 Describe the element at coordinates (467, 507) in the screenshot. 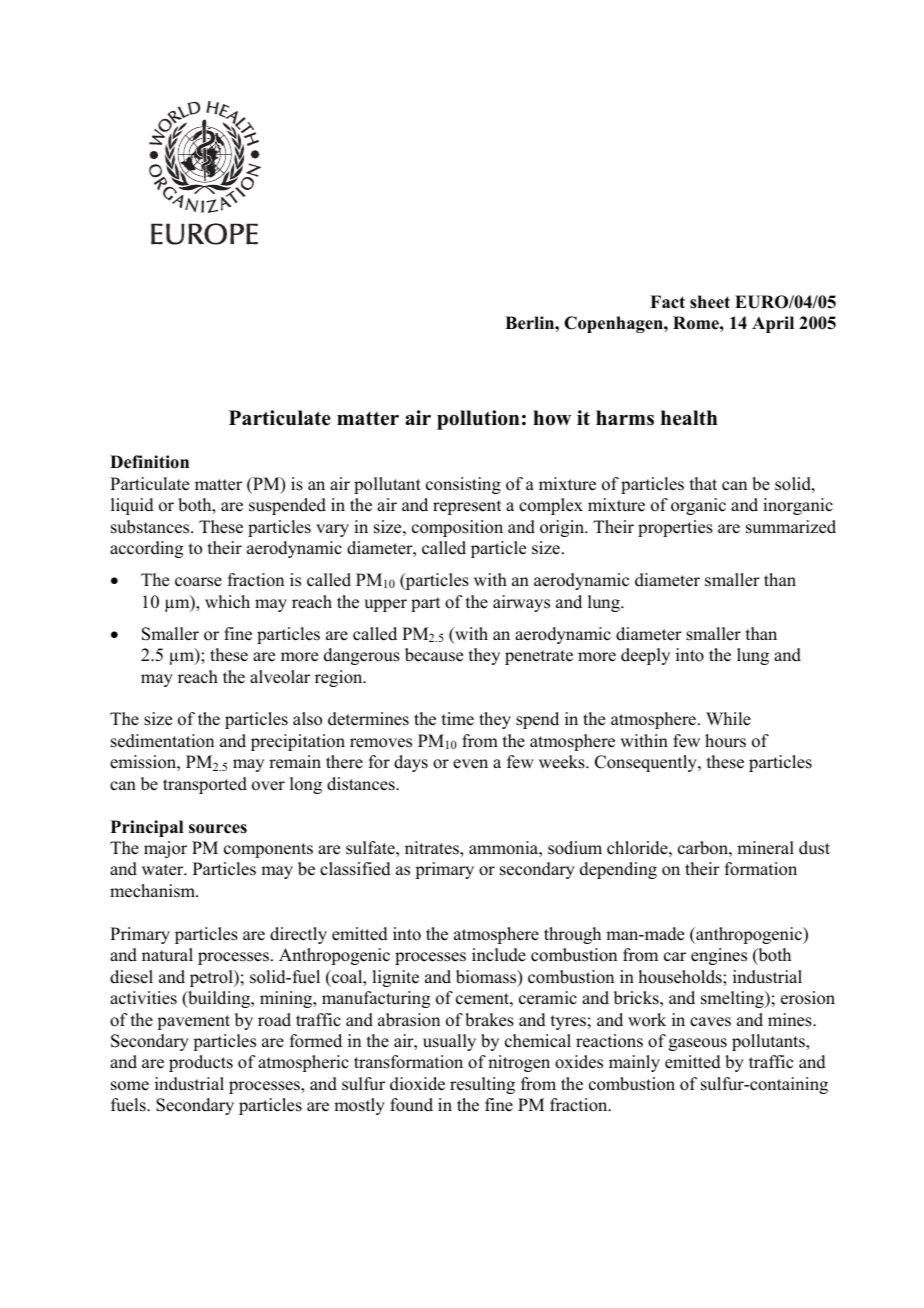

I see `represent` at that location.
